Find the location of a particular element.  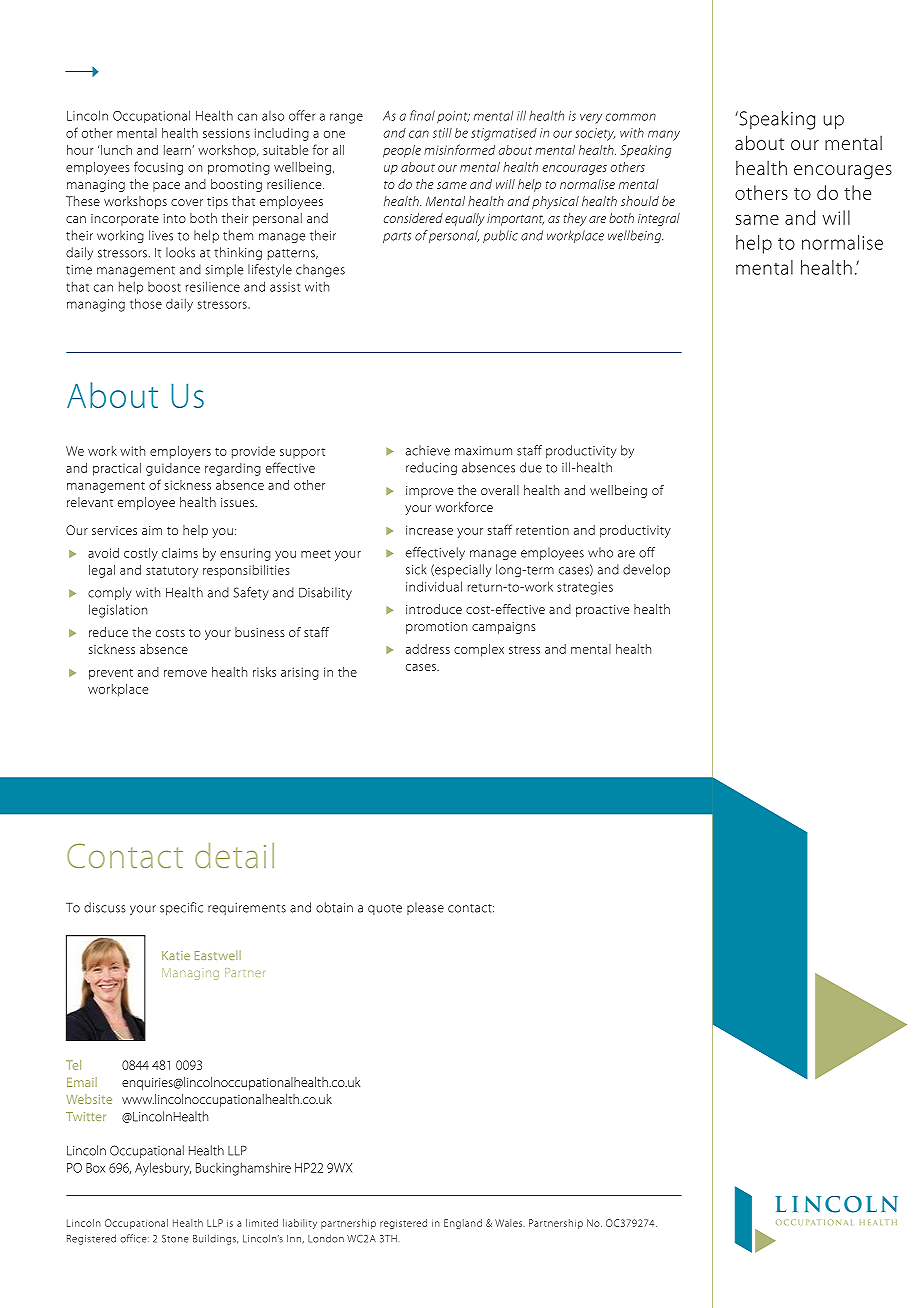

Stone is located at coordinates (175, 1239).
